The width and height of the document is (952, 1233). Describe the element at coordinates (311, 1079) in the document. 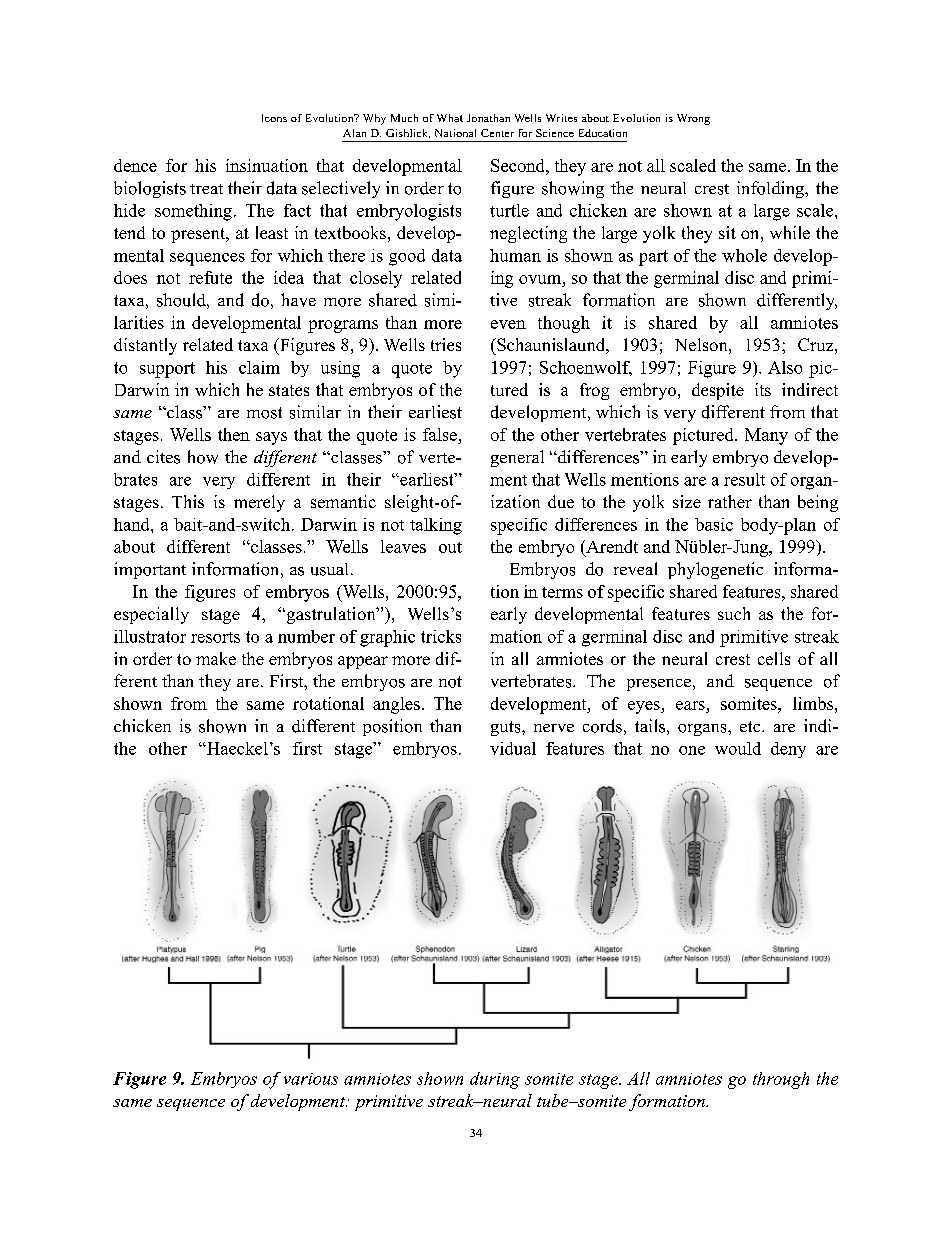

I see `various` at that location.
